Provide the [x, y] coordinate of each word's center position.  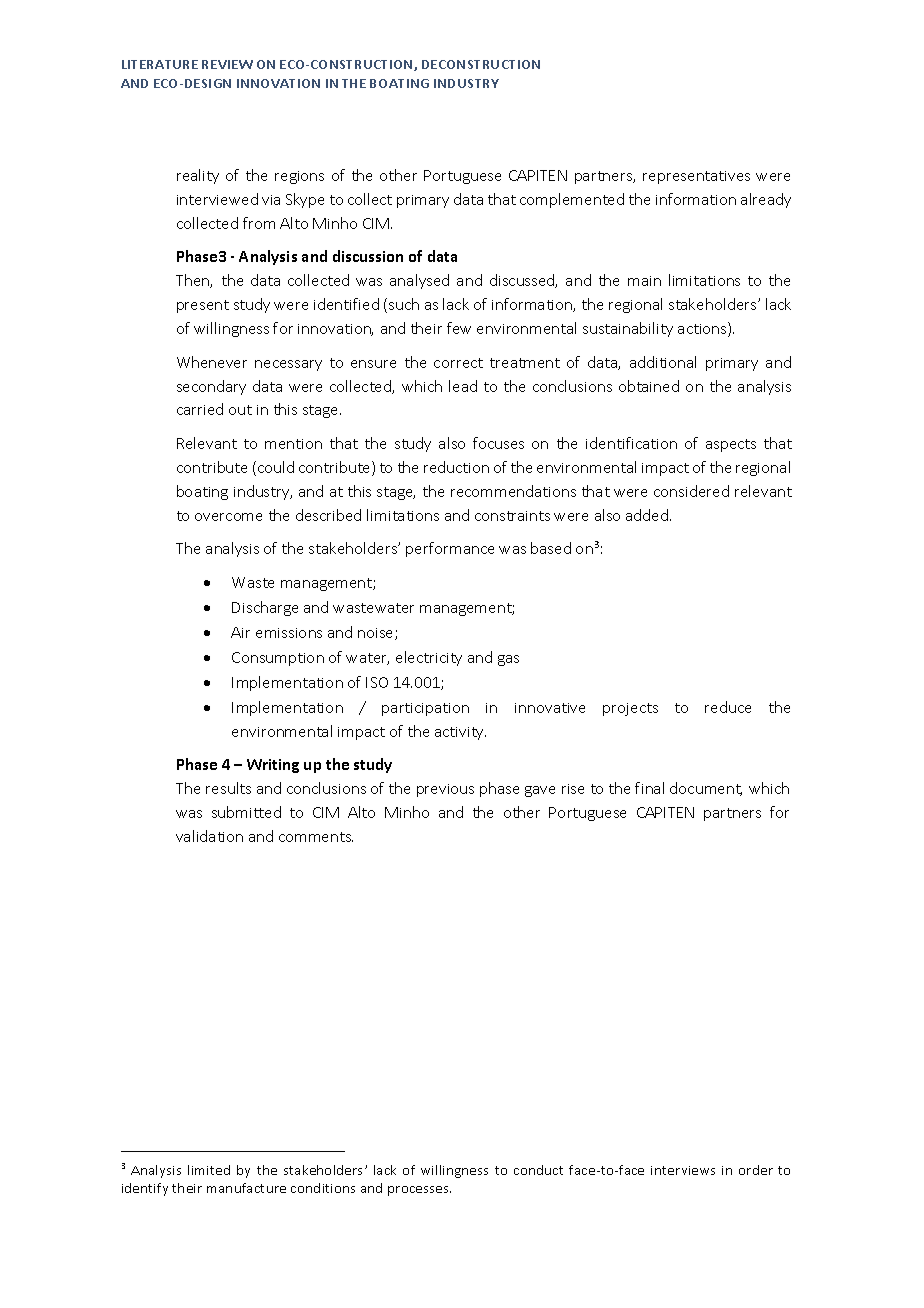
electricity [429, 658]
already [766, 200]
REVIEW [227, 64]
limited [209, 1170]
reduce [728, 707]
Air [240, 632]
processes [419, 1191]
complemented [572, 200]
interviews [683, 1170]
